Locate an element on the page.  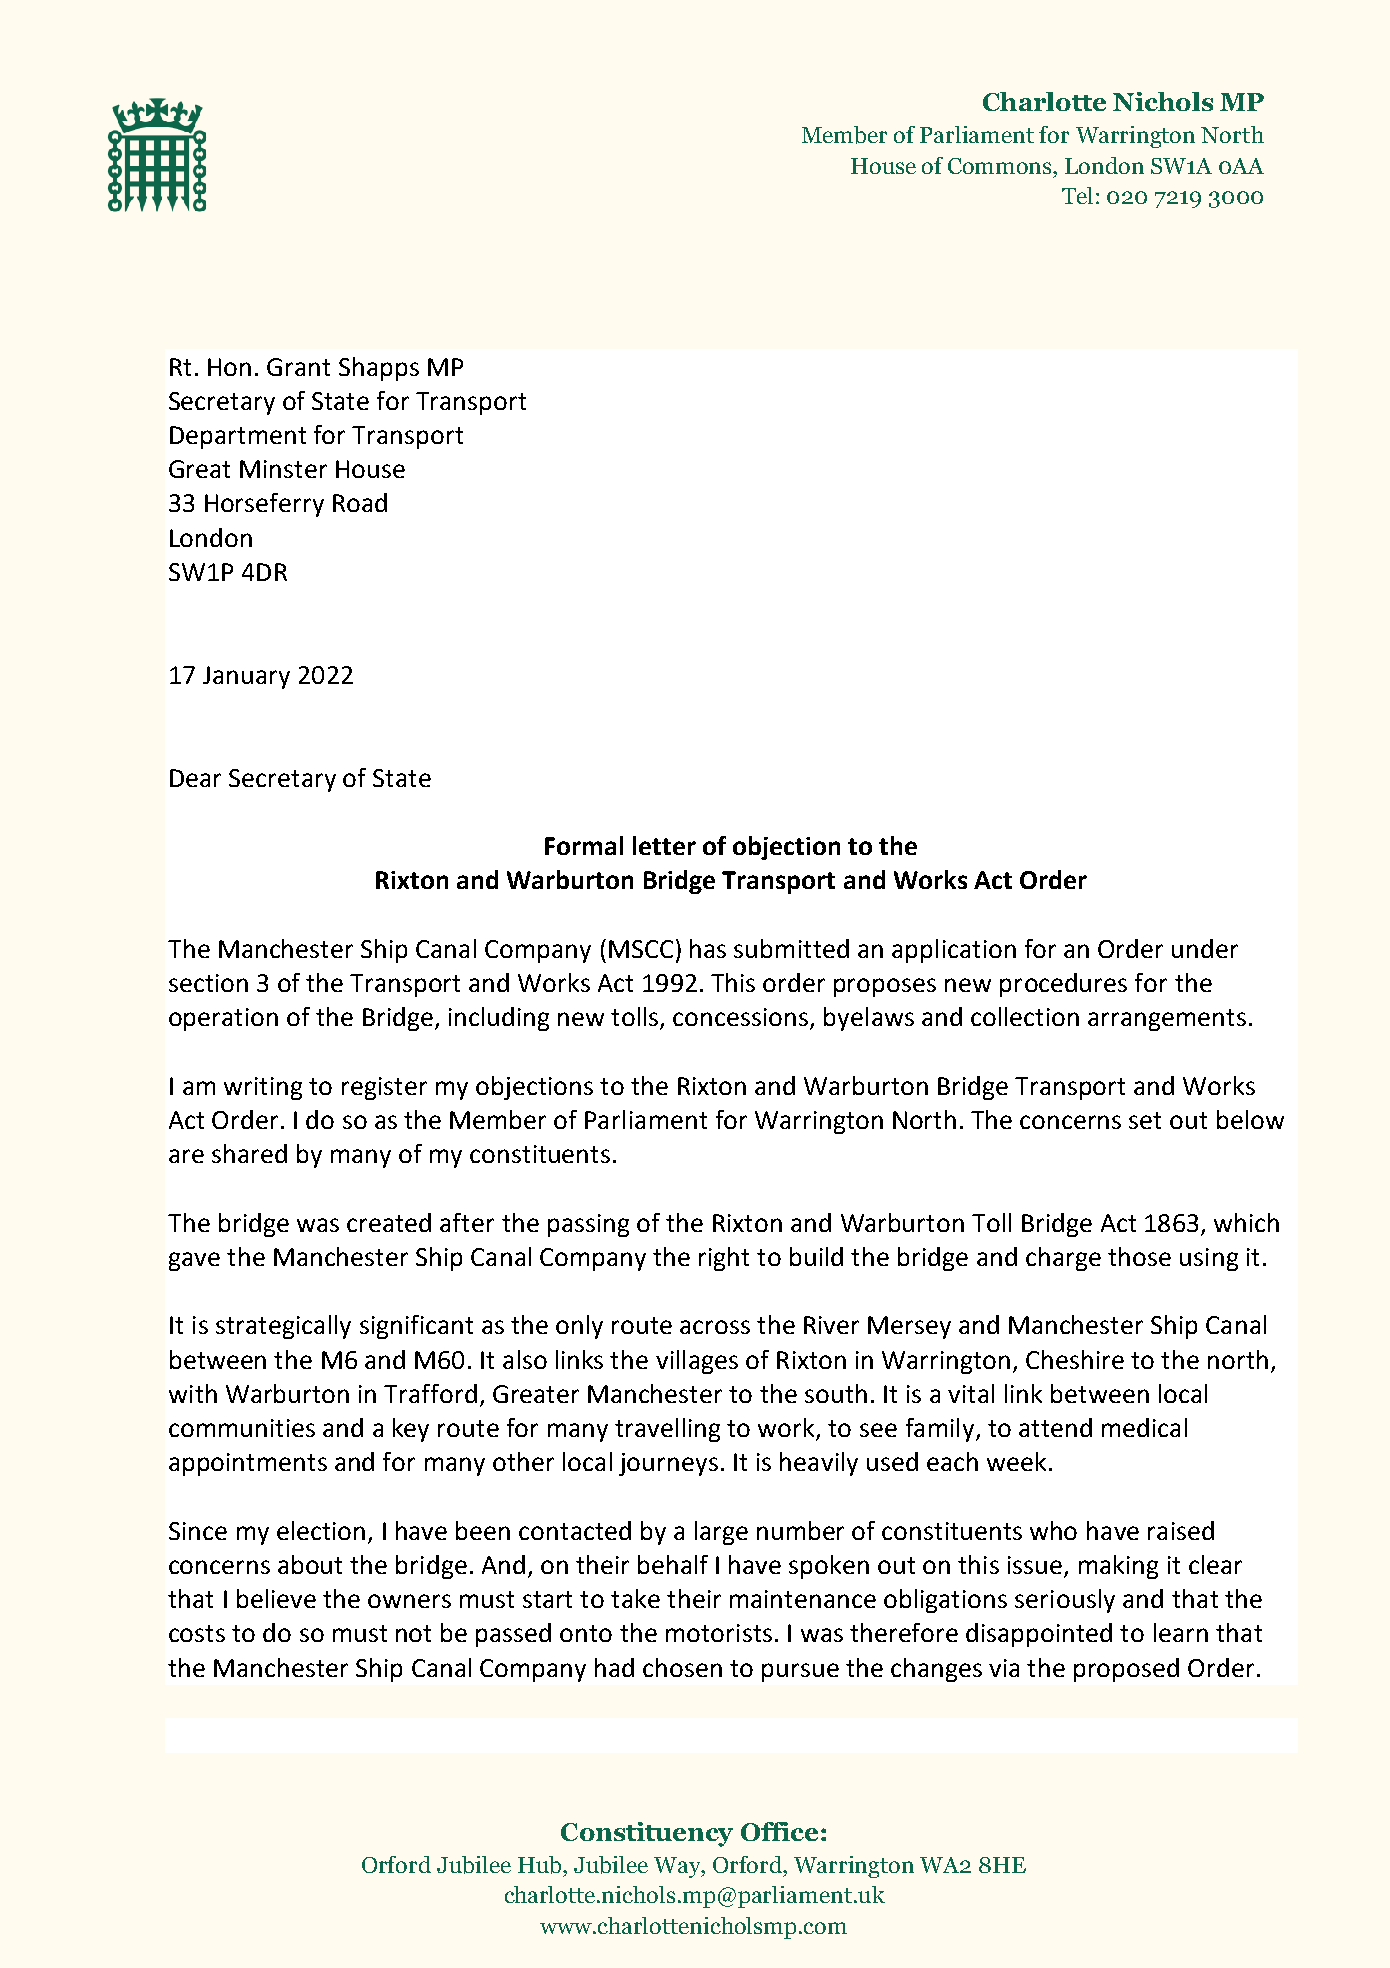
Tel is located at coordinates (1077, 195).
